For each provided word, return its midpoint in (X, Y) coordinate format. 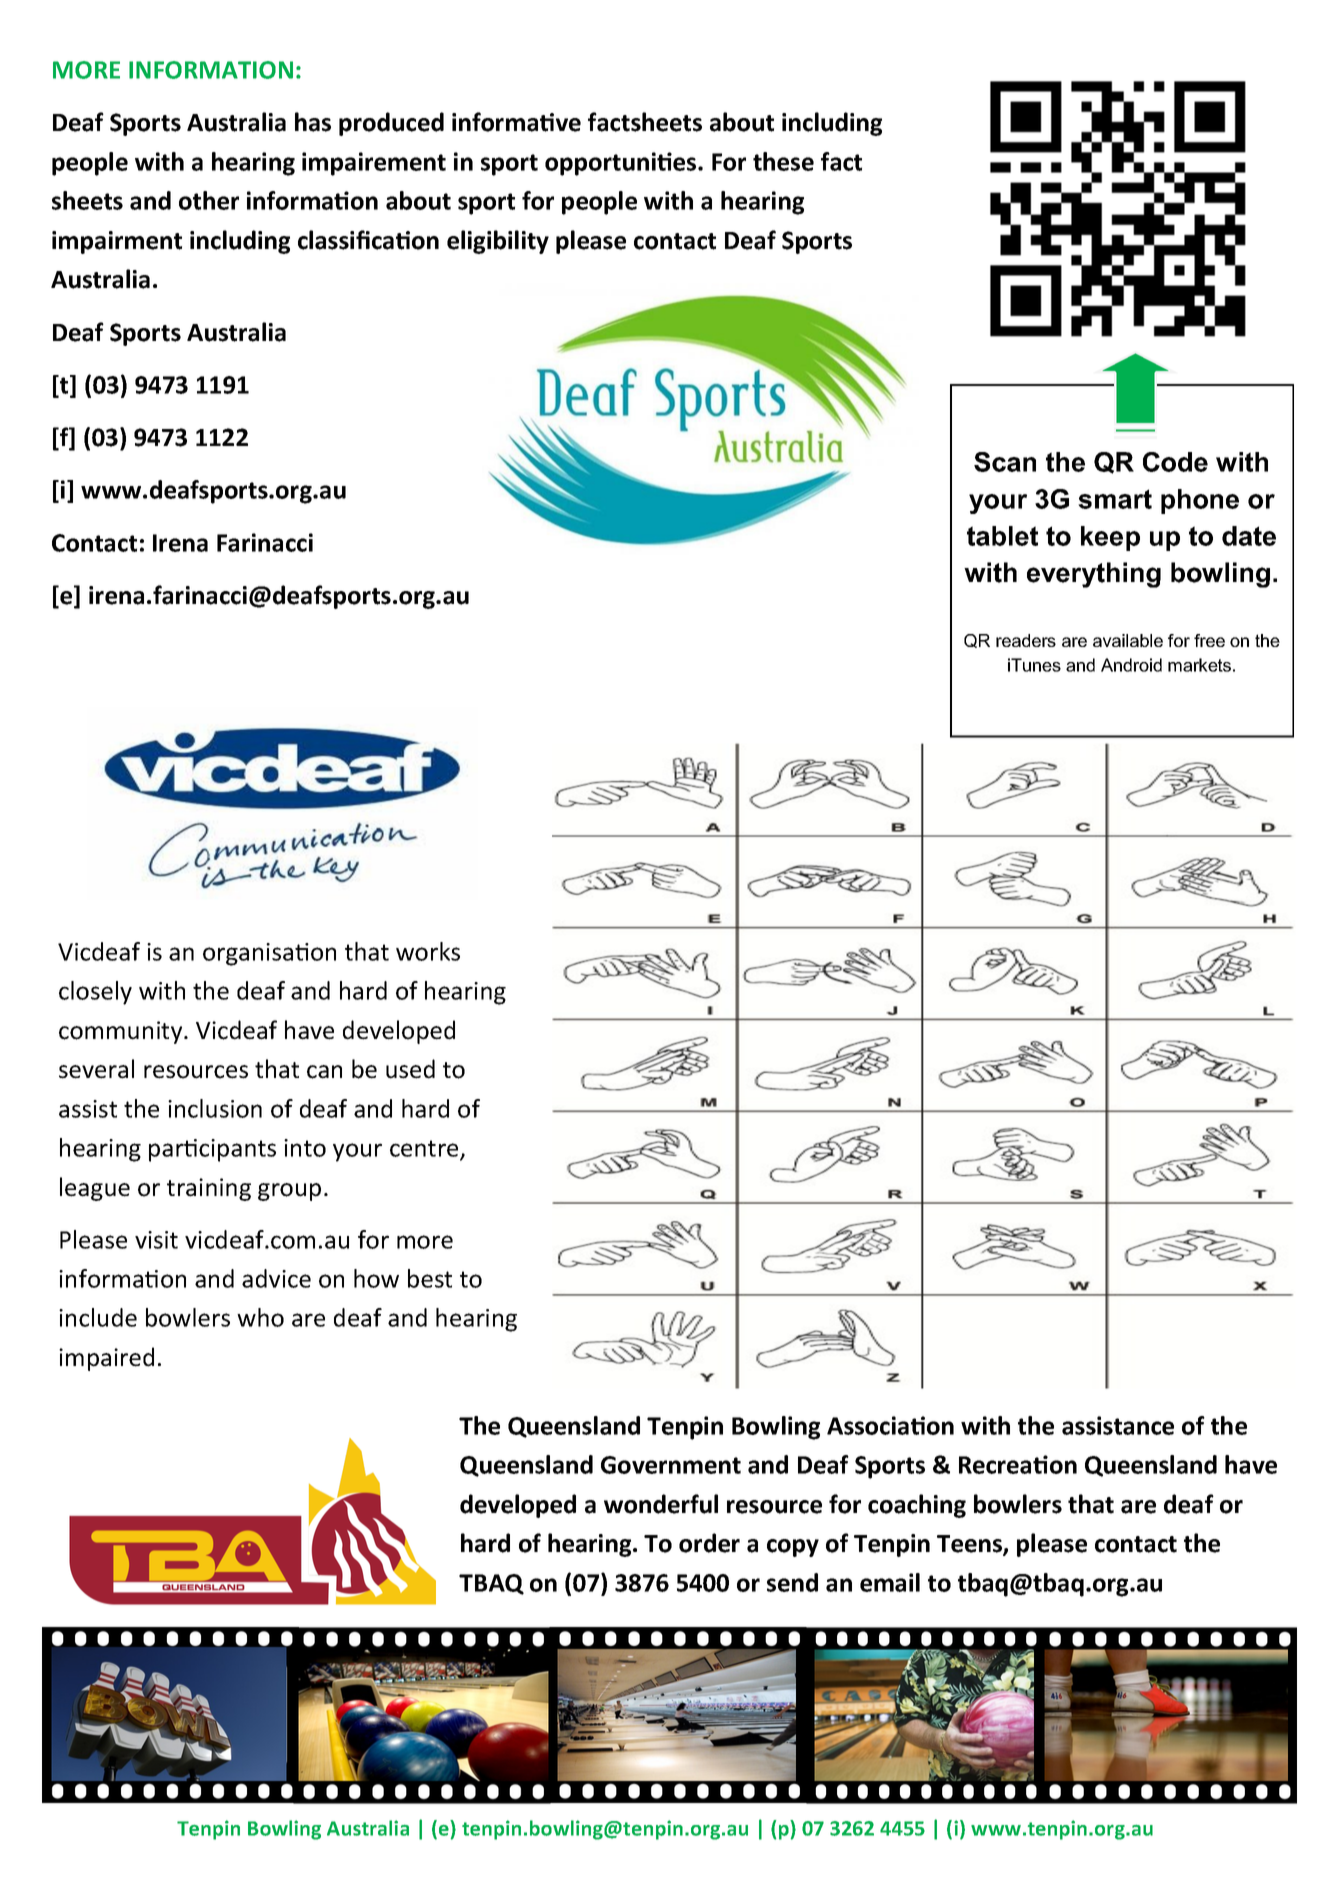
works (428, 951)
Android (1131, 665)
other (209, 200)
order (709, 1543)
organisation (269, 954)
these (783, 161)
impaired (106, 1359)
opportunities (622, 164)
